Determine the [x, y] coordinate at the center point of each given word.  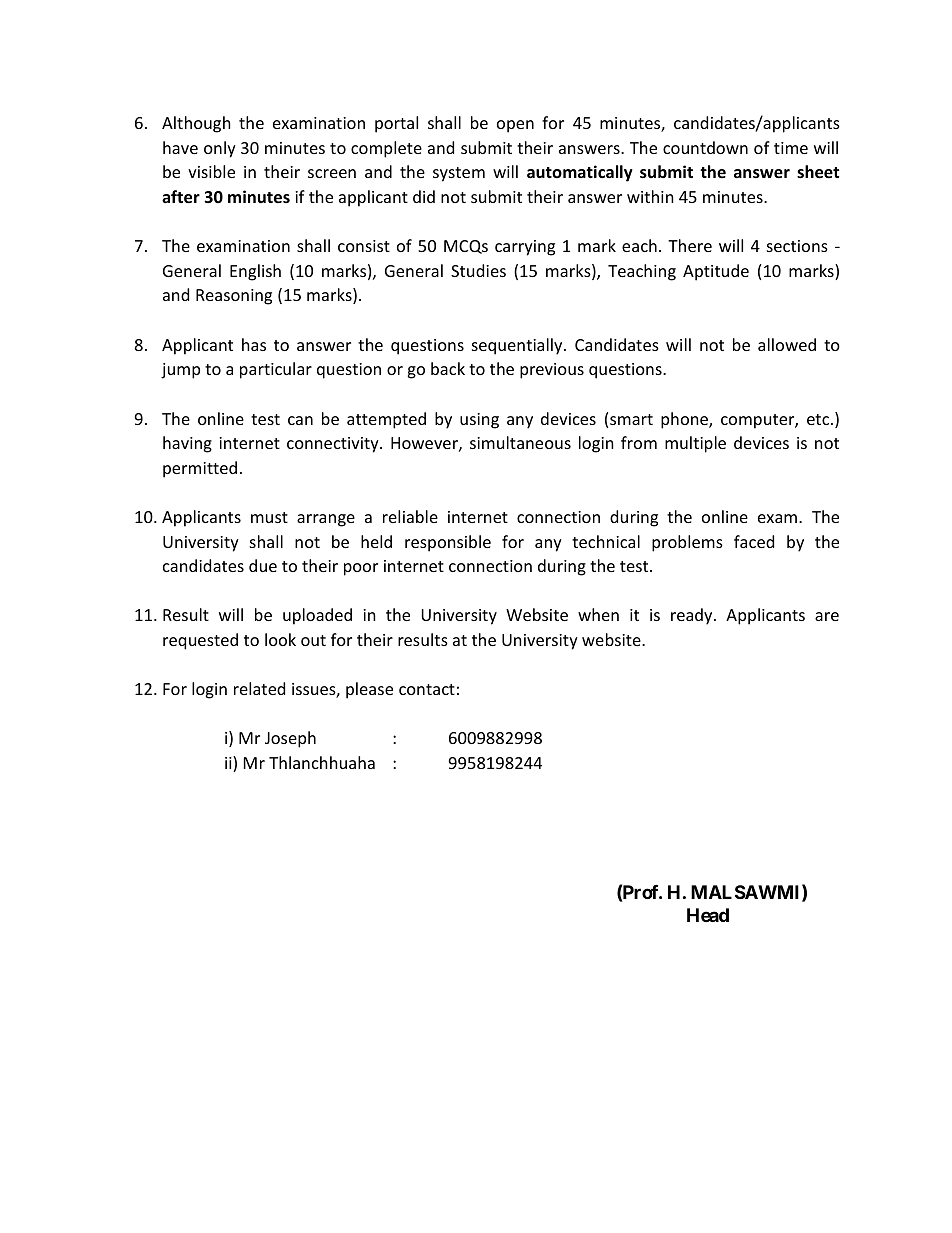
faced [754, 541]
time [791, 148]
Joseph [290, 739]
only [220, 149]
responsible [448, 543]
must [269, 517]
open [515, 126]
